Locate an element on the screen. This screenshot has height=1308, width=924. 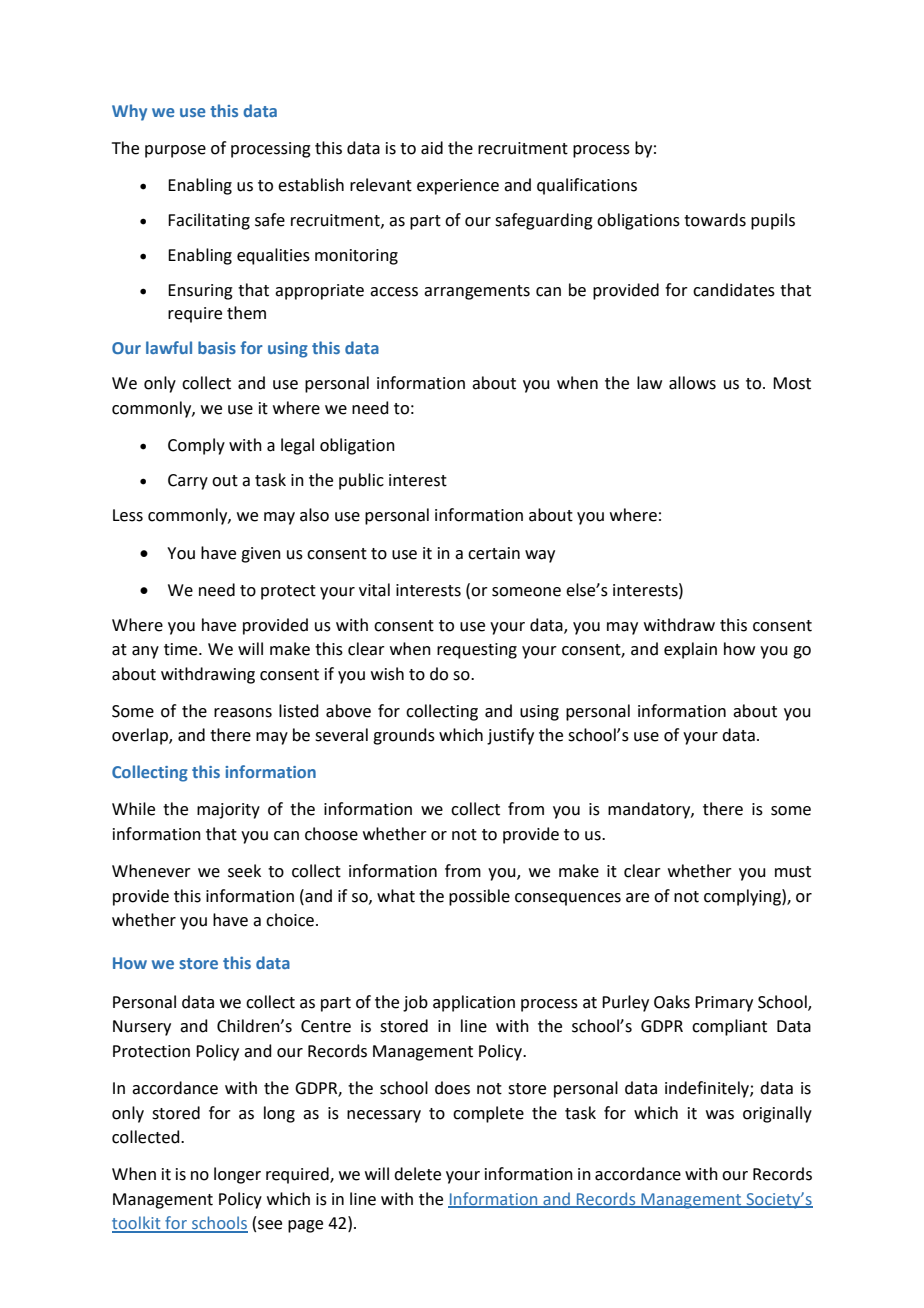
towards is located at coordinates (715, 220).
